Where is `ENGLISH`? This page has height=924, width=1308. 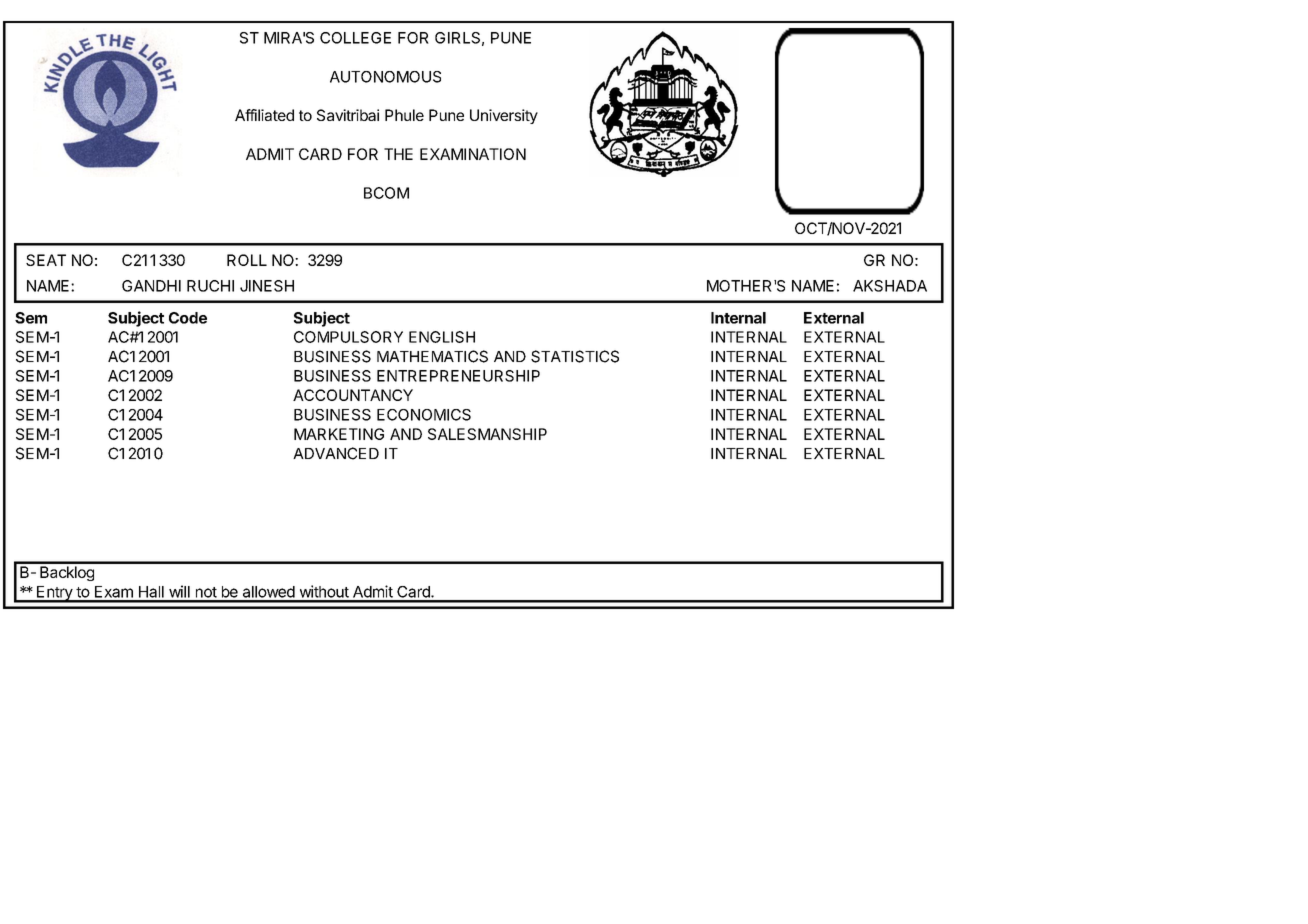 ENGLISH is located at coordinates (442, 337).
